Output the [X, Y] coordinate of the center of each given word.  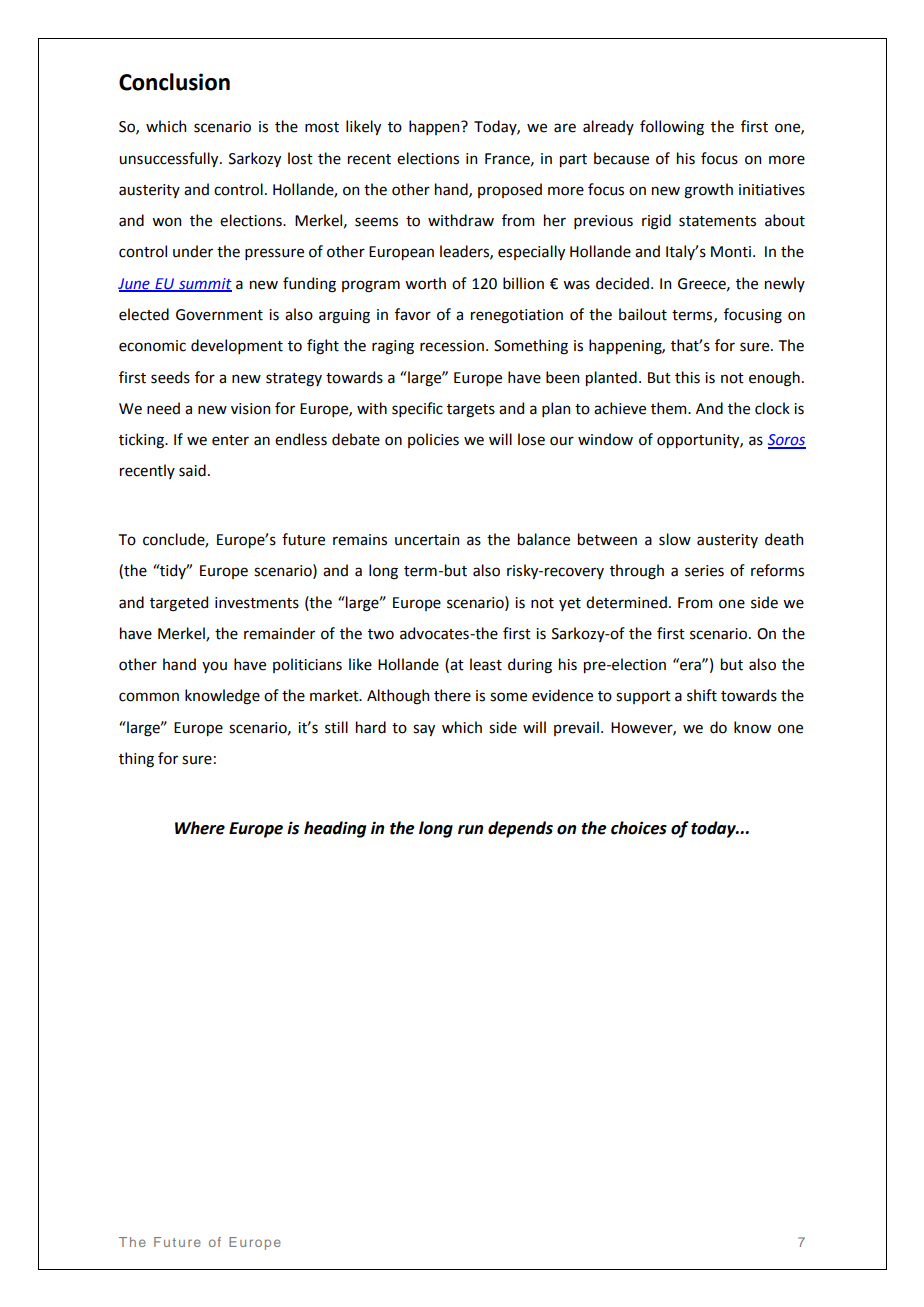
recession [452, 346]
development [237, 346]
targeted [179, 604]
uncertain [427, 540]
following [672, 128]
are [565, 128]
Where [200, 828]
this [687, 377]
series [704, 571]
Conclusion [174, 82]
